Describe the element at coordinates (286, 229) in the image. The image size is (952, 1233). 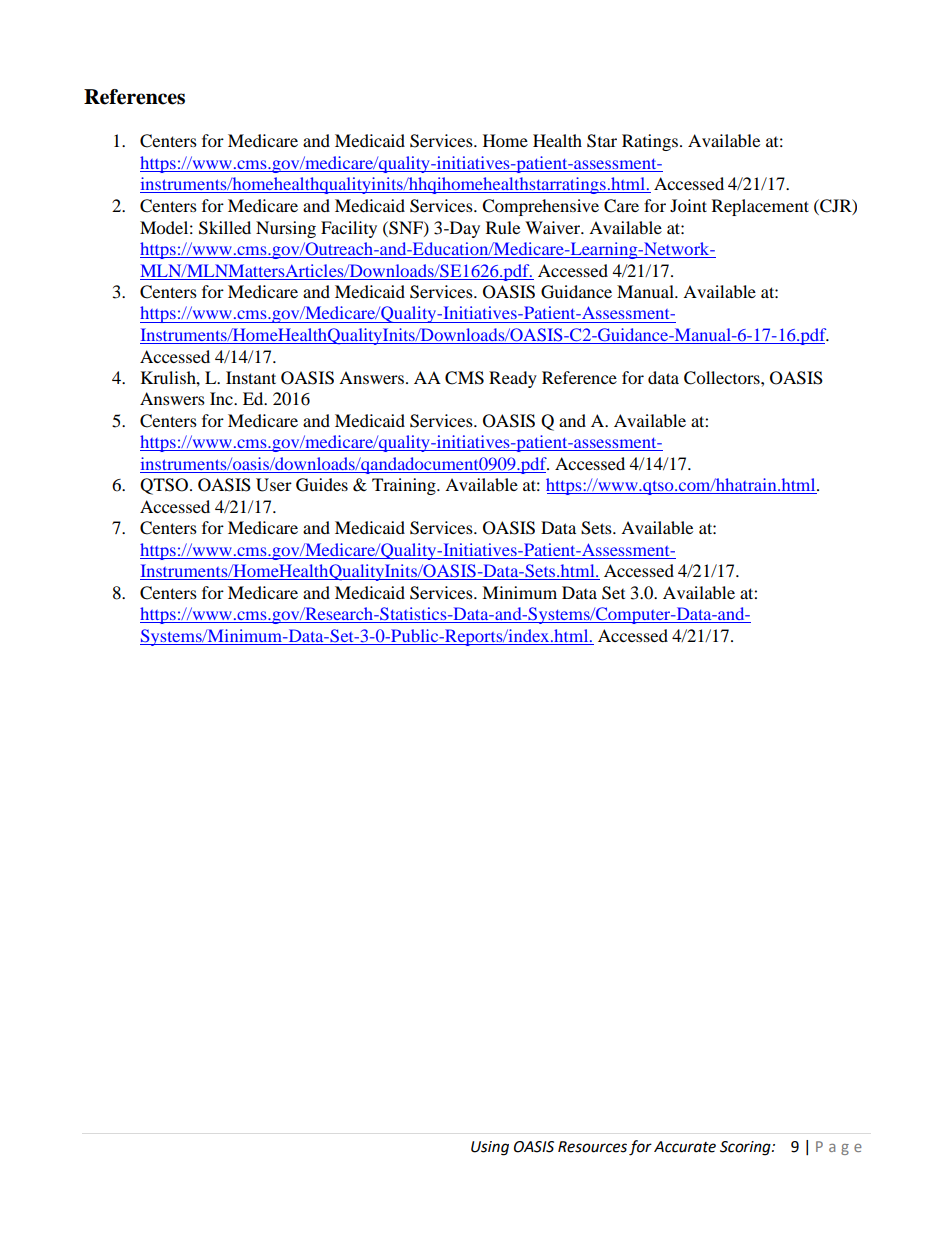
I see `Nursing` at that location.
